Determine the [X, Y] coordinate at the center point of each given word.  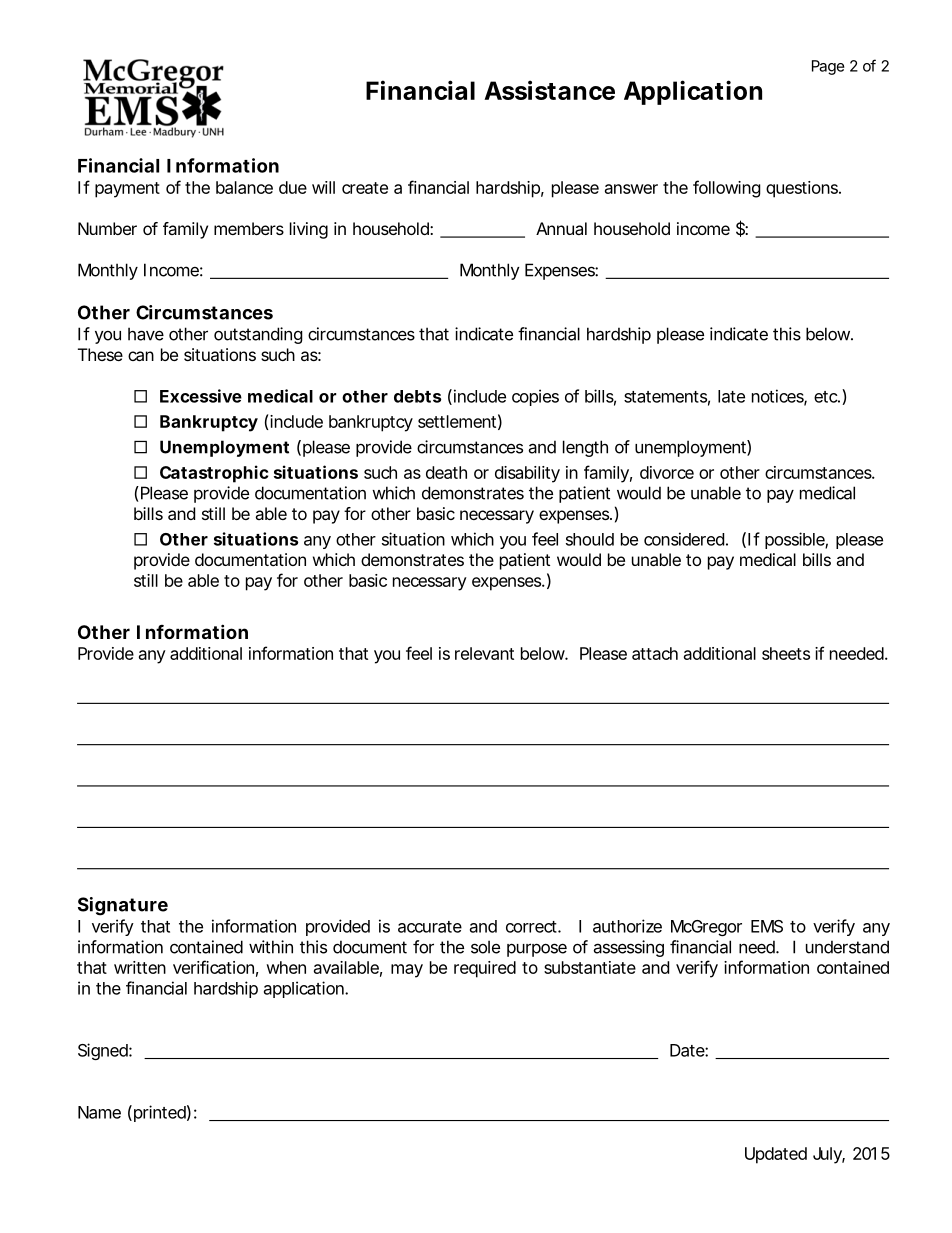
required [485, 969]
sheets [786, 653]
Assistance [549, 90]
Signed [104, 1051]
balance [244, 187]
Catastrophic [214, 474]
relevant [484, 653]
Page [828, 67]
